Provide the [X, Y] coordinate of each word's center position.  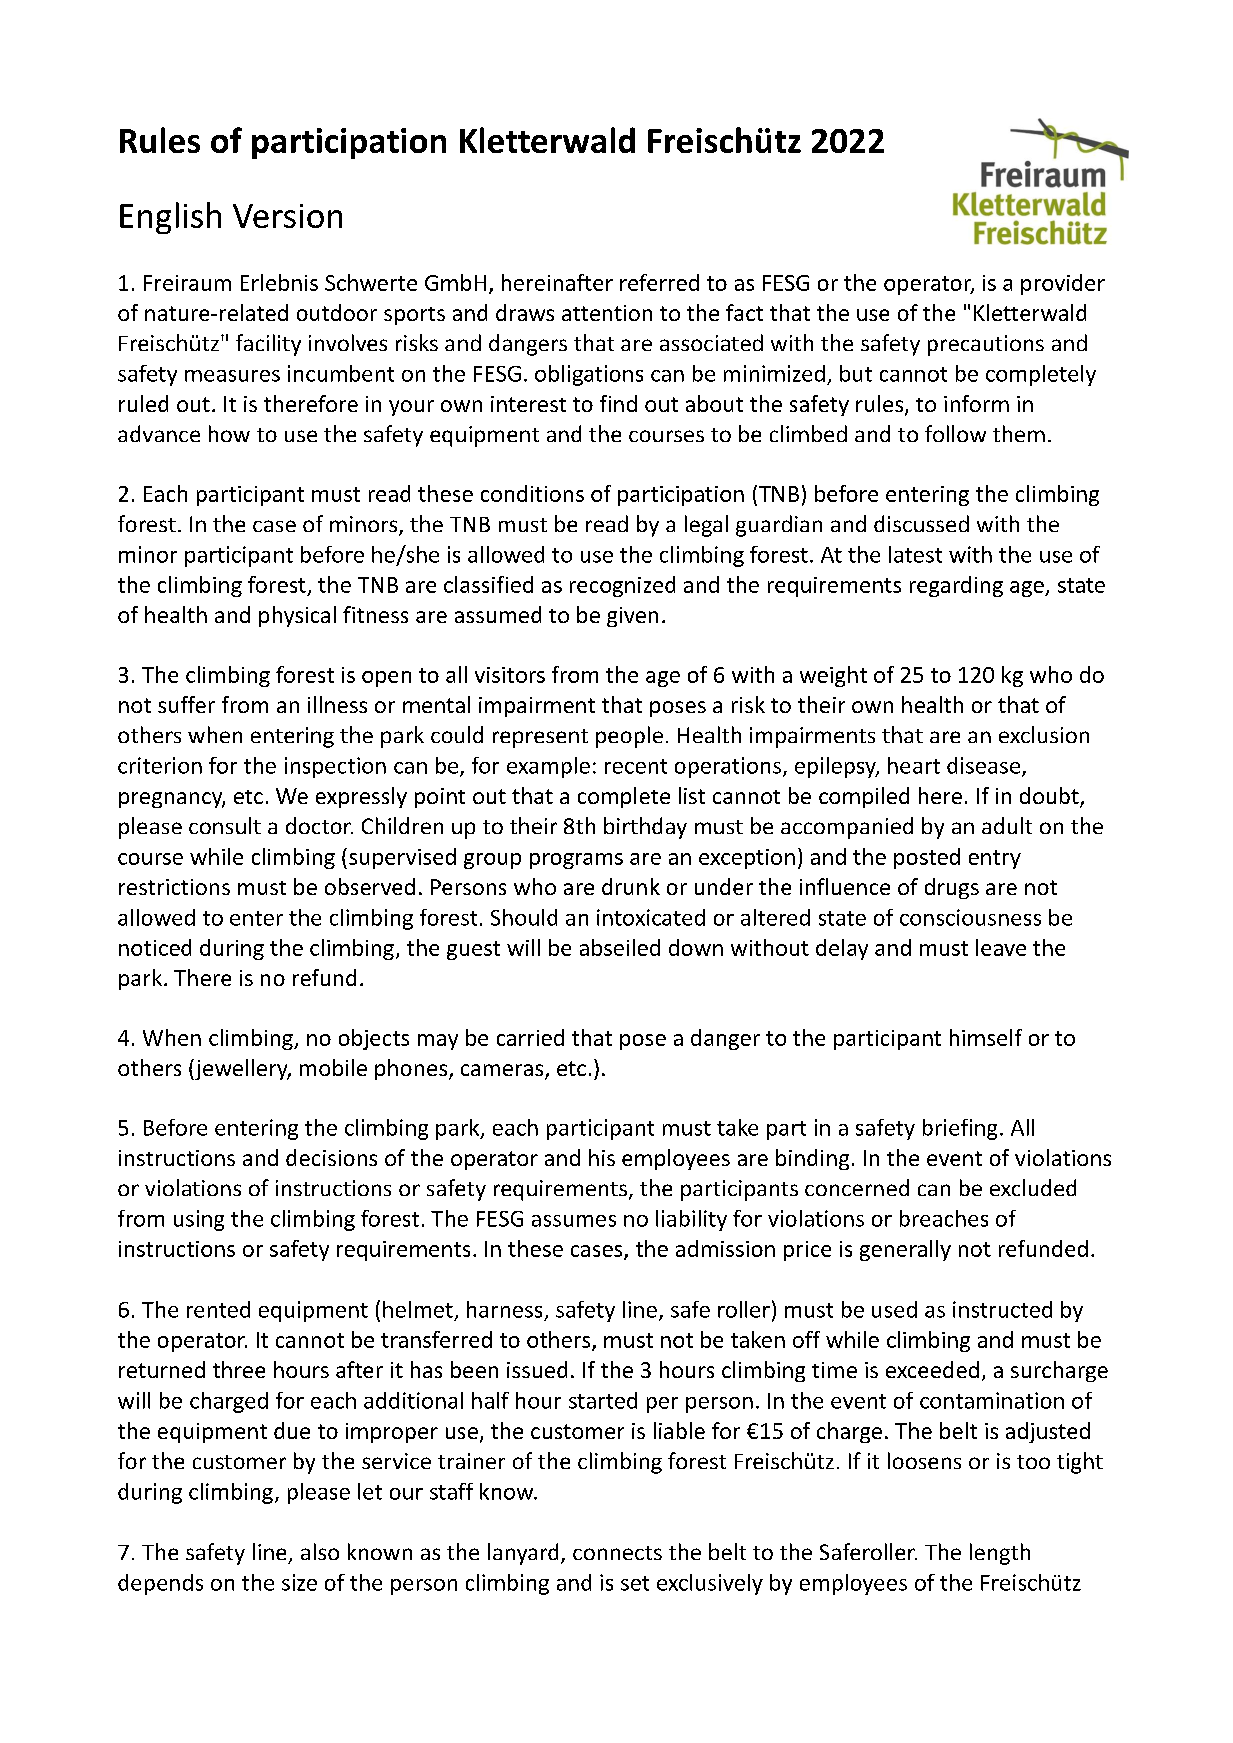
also [320, 1551]
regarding [956, 586]
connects [617, 1553]
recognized [622, 586]
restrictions [174, 887]
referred [659, 282]
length [1000, 1554]
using [199, 1220]
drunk [631, 886]
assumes [574, 1221]
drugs [952, 888]
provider [1063, 284]
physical [297, 616]
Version [287, 216]
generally [905, 1250]
